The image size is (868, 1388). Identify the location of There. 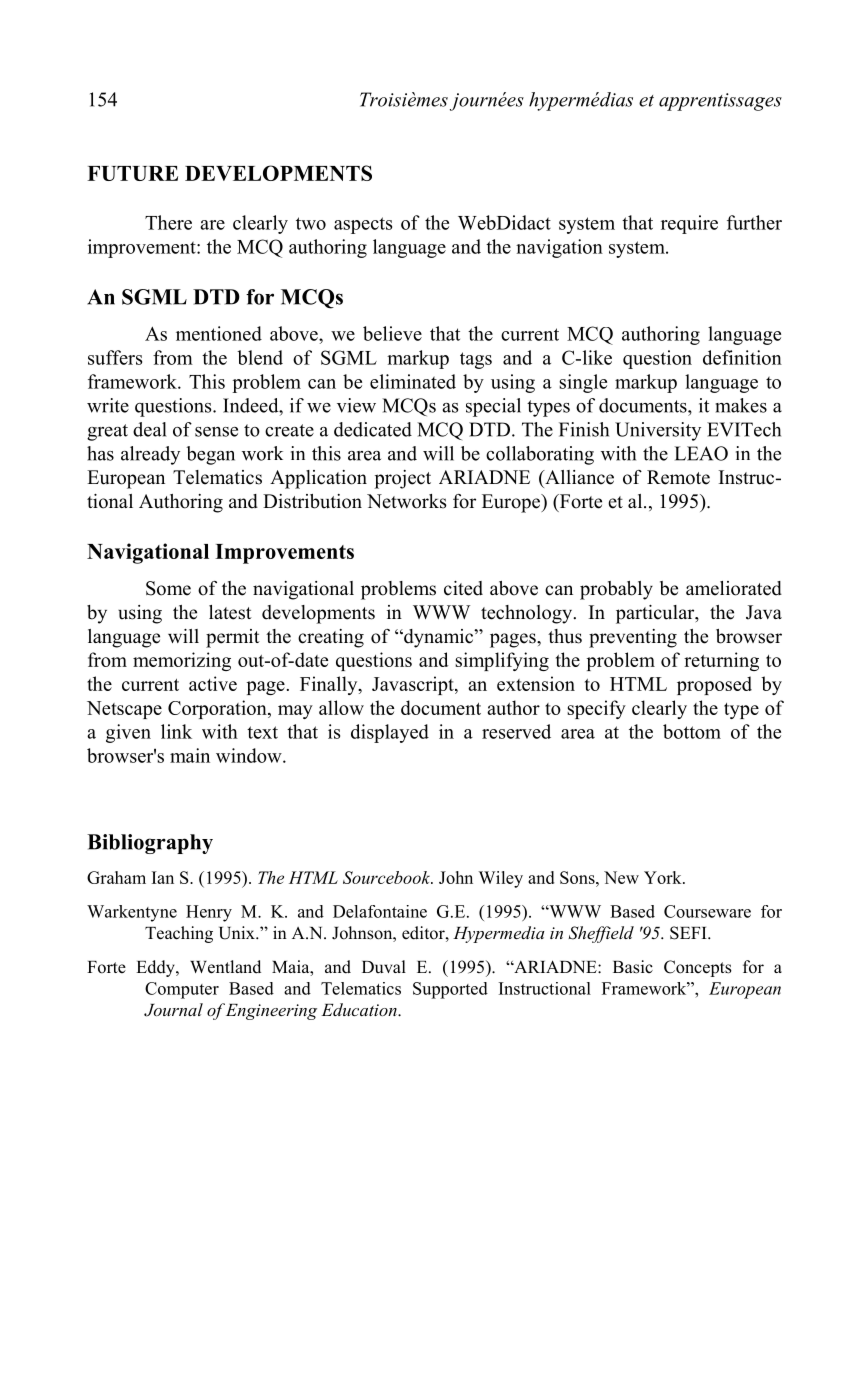
(168, 222).
